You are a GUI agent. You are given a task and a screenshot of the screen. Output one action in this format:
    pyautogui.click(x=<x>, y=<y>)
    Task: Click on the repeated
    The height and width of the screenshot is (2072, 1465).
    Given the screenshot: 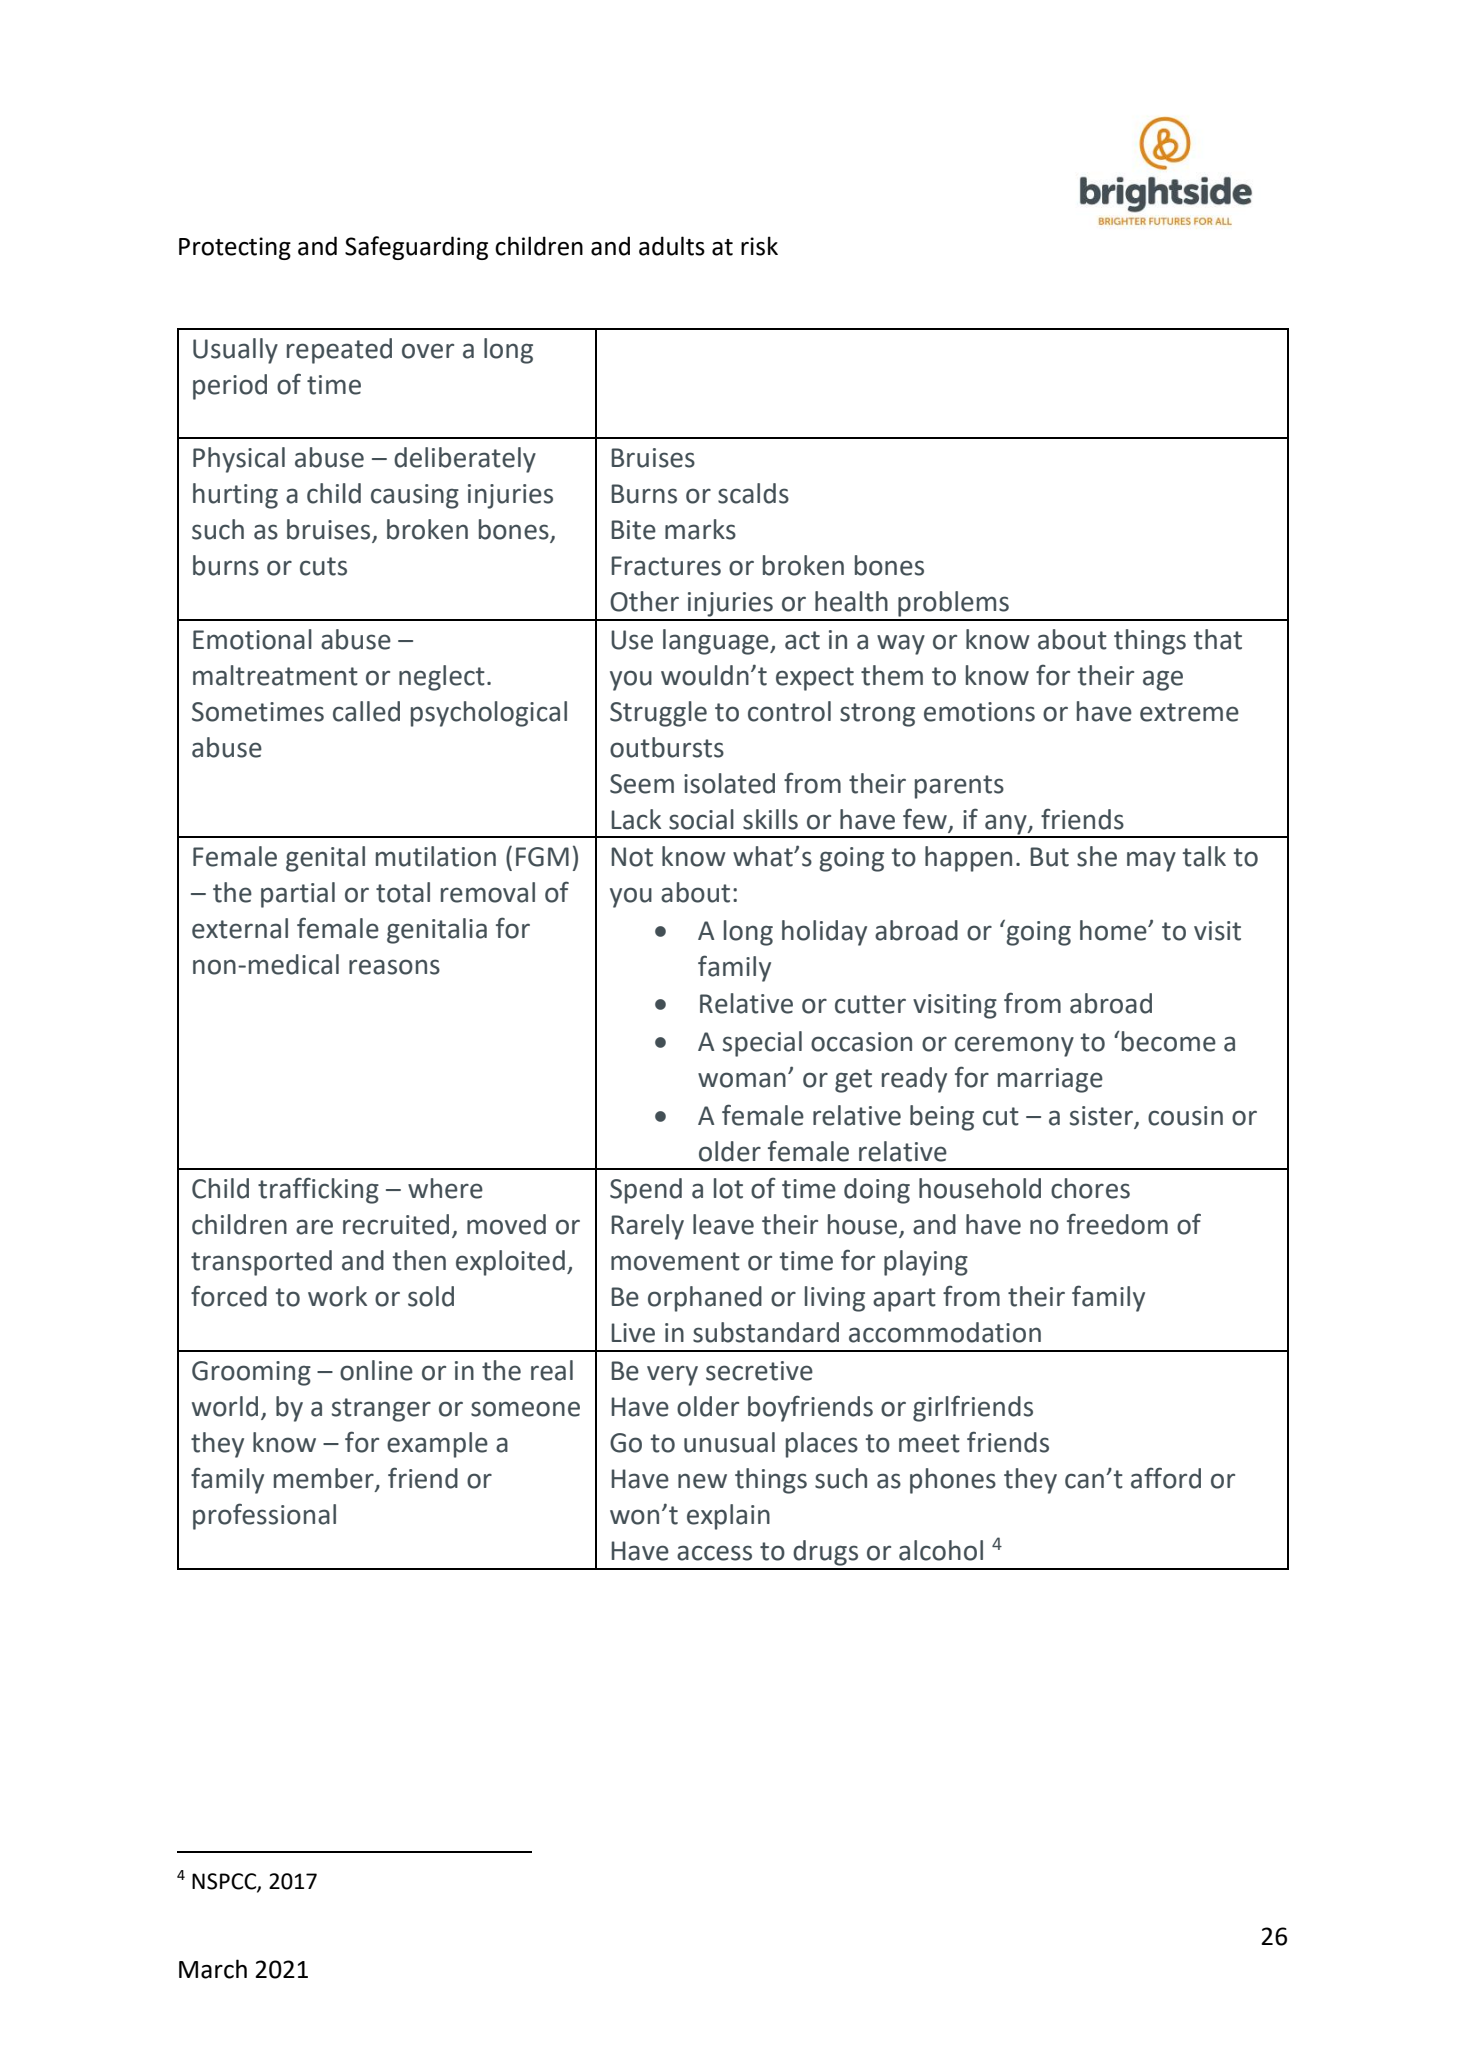 What is the action you would take?
    pyautogui.click(x=339, y=351)
